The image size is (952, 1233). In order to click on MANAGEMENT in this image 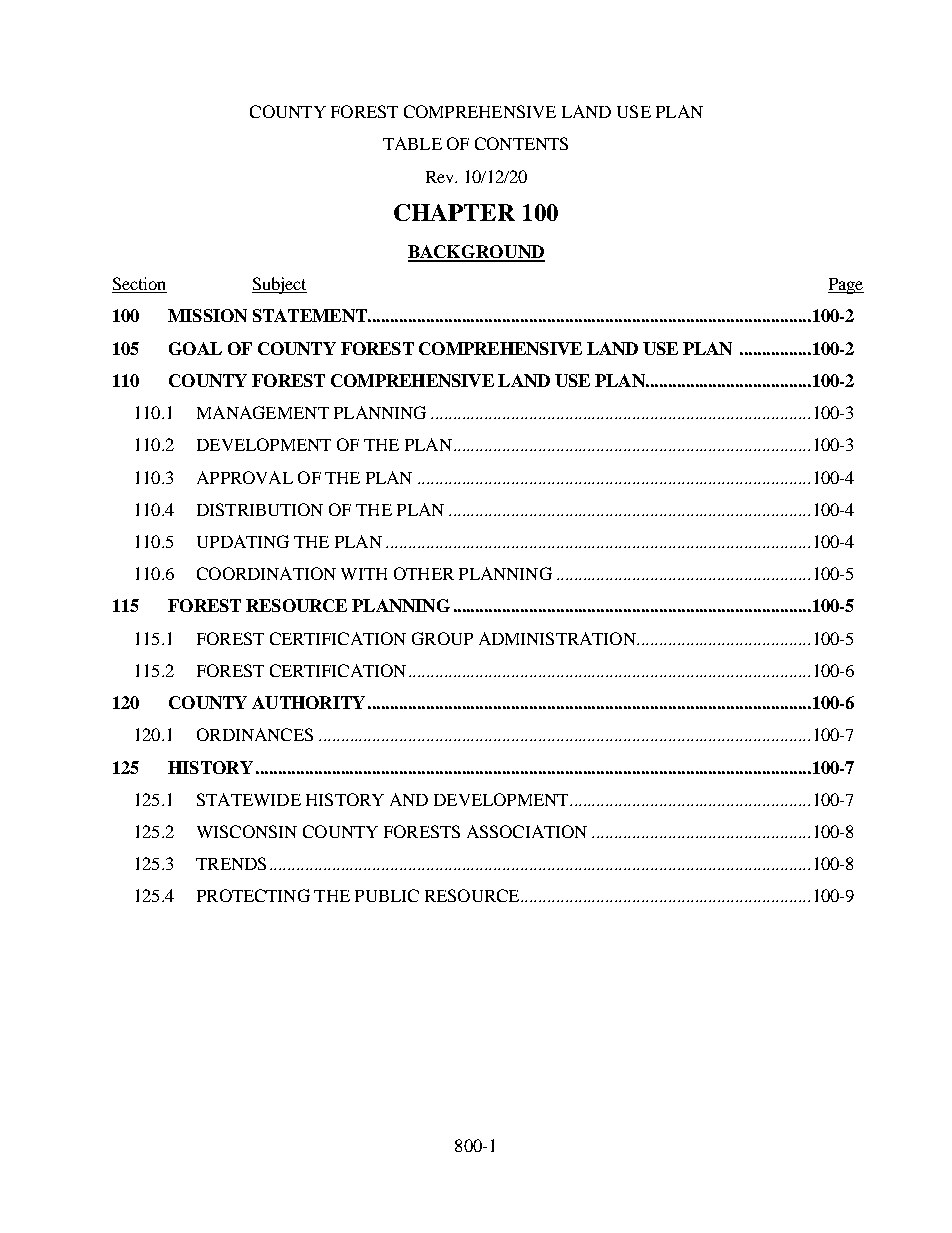, I will do `click(263, 412)`.
